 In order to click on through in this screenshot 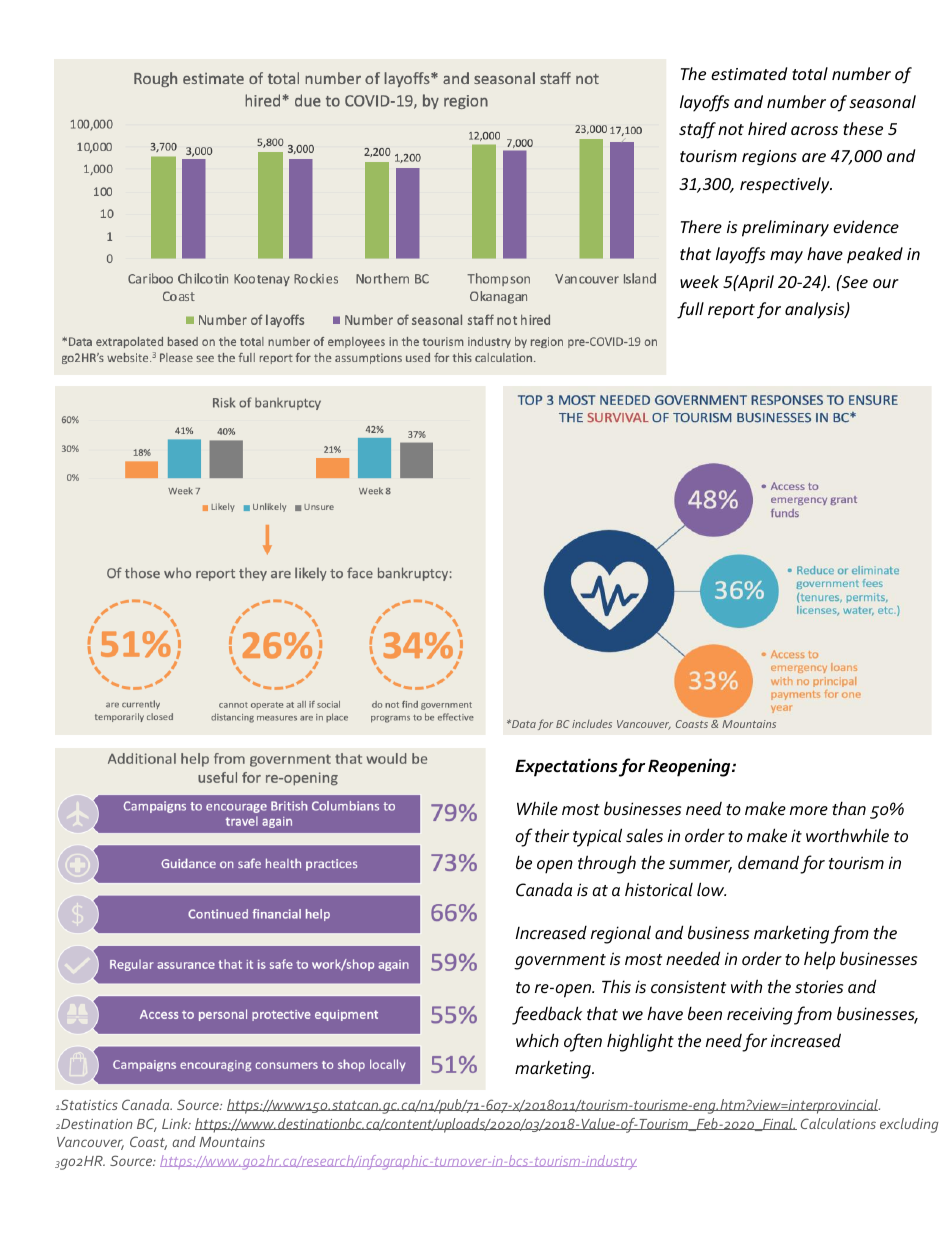, I will do `click(607, 864)`.
